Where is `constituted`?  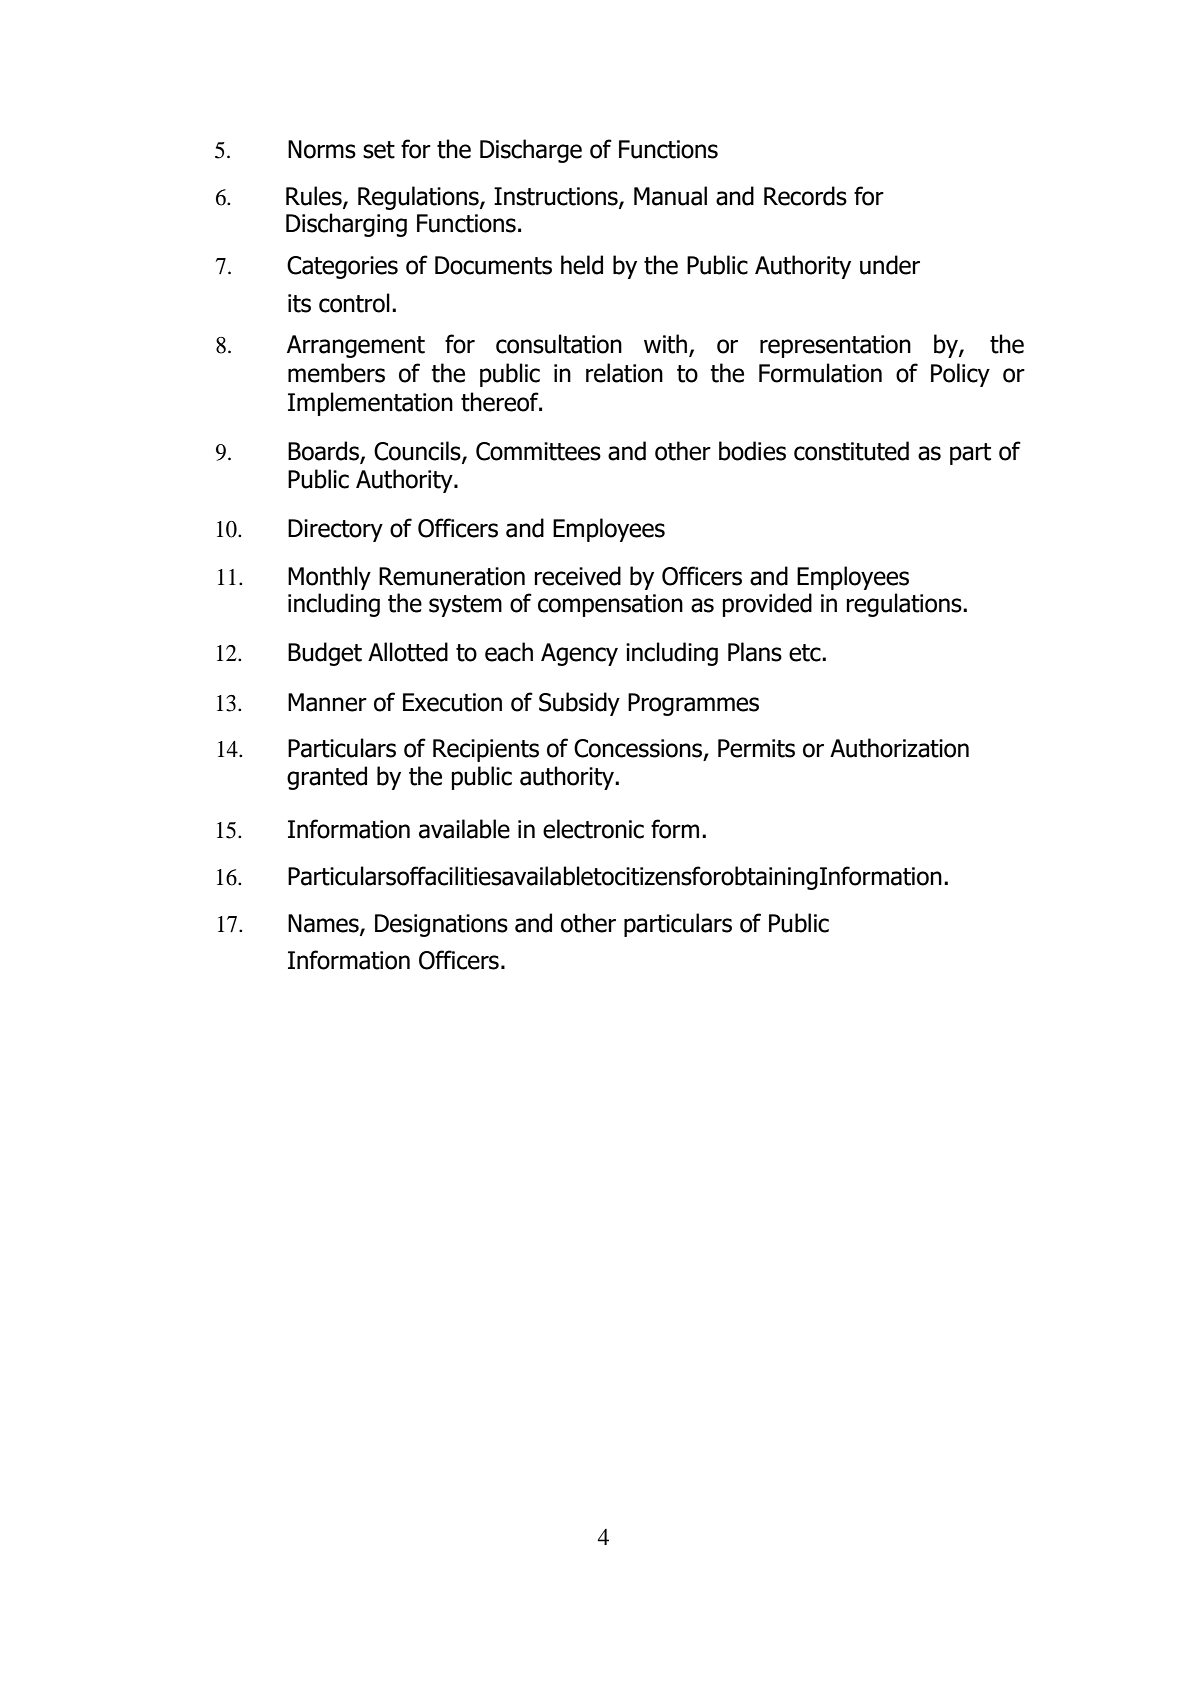 constituted is located at coordinates (851, 451).
